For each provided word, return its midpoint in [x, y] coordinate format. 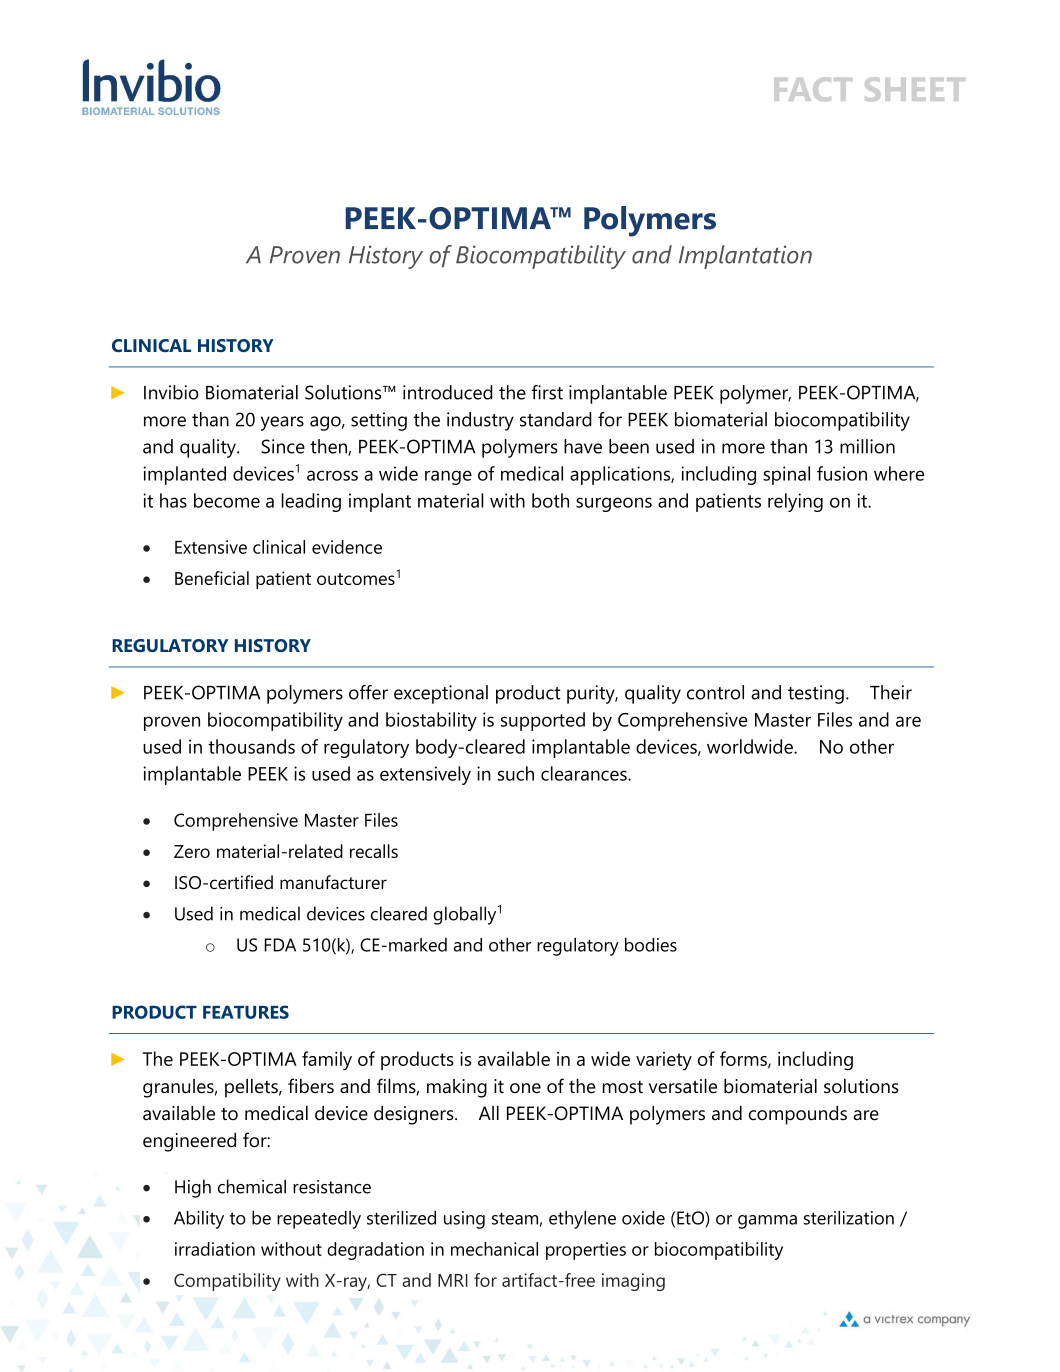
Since [283, 446]
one [525, 1088]
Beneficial [212, 578]
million [867, 446]
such [516, 773]
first [547, 392]
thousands [251, 746]
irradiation [215, 1249]
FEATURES [246, 1012]
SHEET [915, 89]
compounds [797, 1115]
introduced [448, 392]
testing [816, 694]
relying [795, 502]
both [550, 500]
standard [556, 419]
